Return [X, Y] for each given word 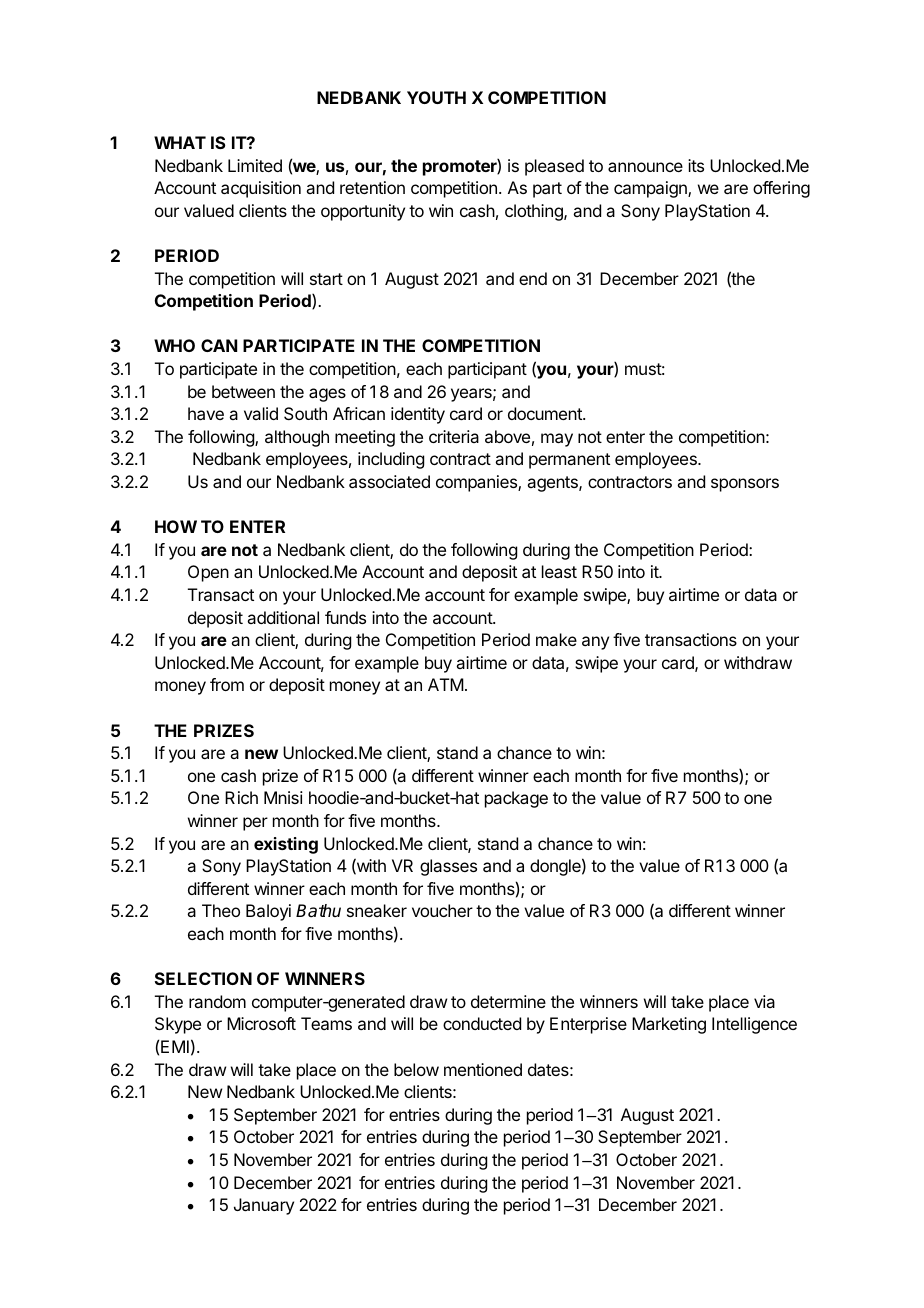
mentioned [483, 1069]
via [764, 1001]
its [696, 165]
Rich [241, 797]
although [297, 438]
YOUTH [436, 97]
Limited [255, 165]
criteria [454, 436]
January [264, 1206]
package [516, 799]
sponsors [745, 485]
